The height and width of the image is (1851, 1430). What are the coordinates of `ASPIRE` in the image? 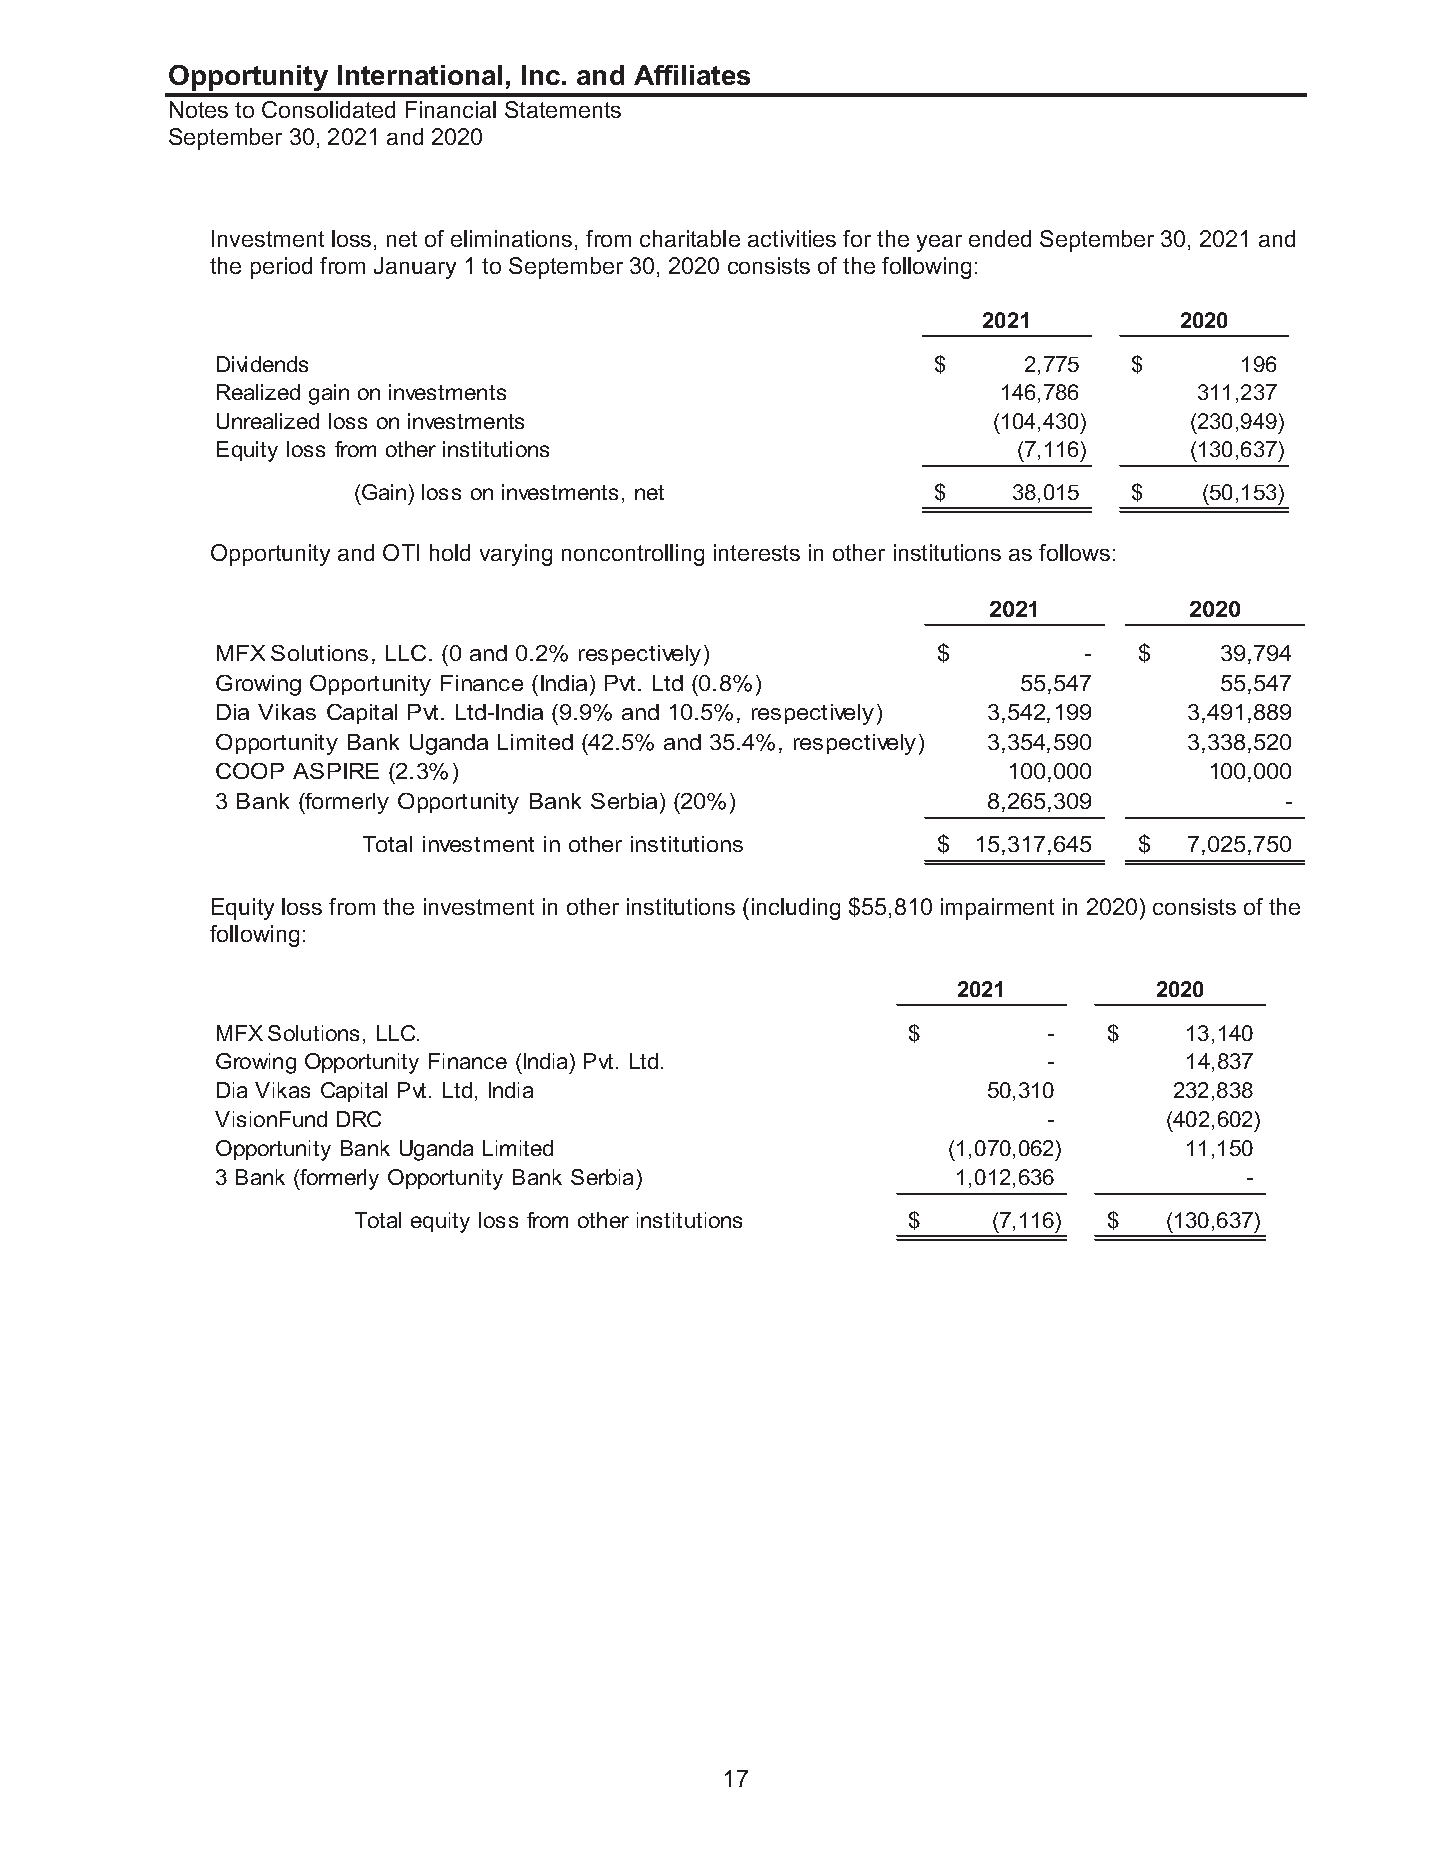 It's located at (336, 771).
